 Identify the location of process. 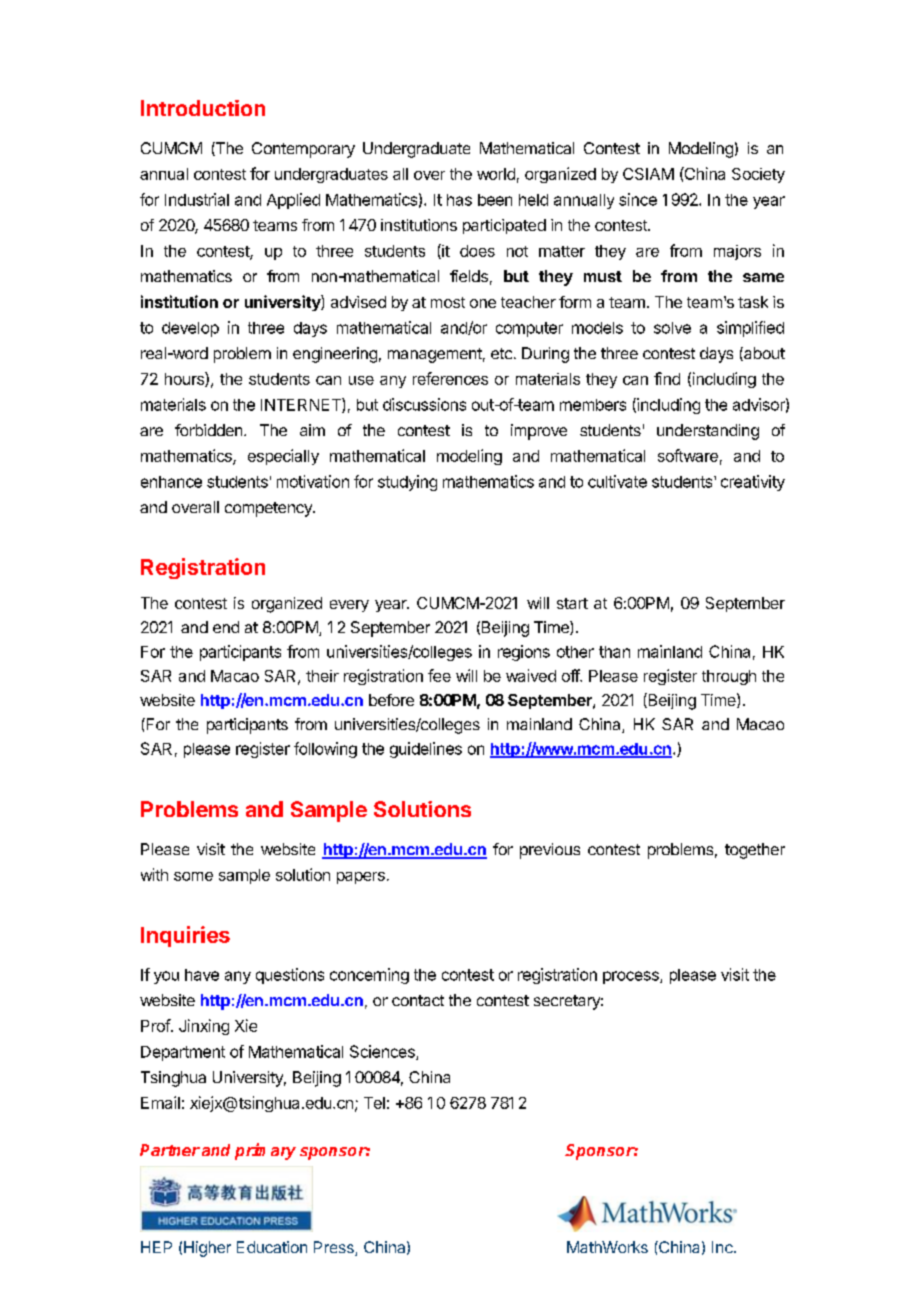
(632, 977).
